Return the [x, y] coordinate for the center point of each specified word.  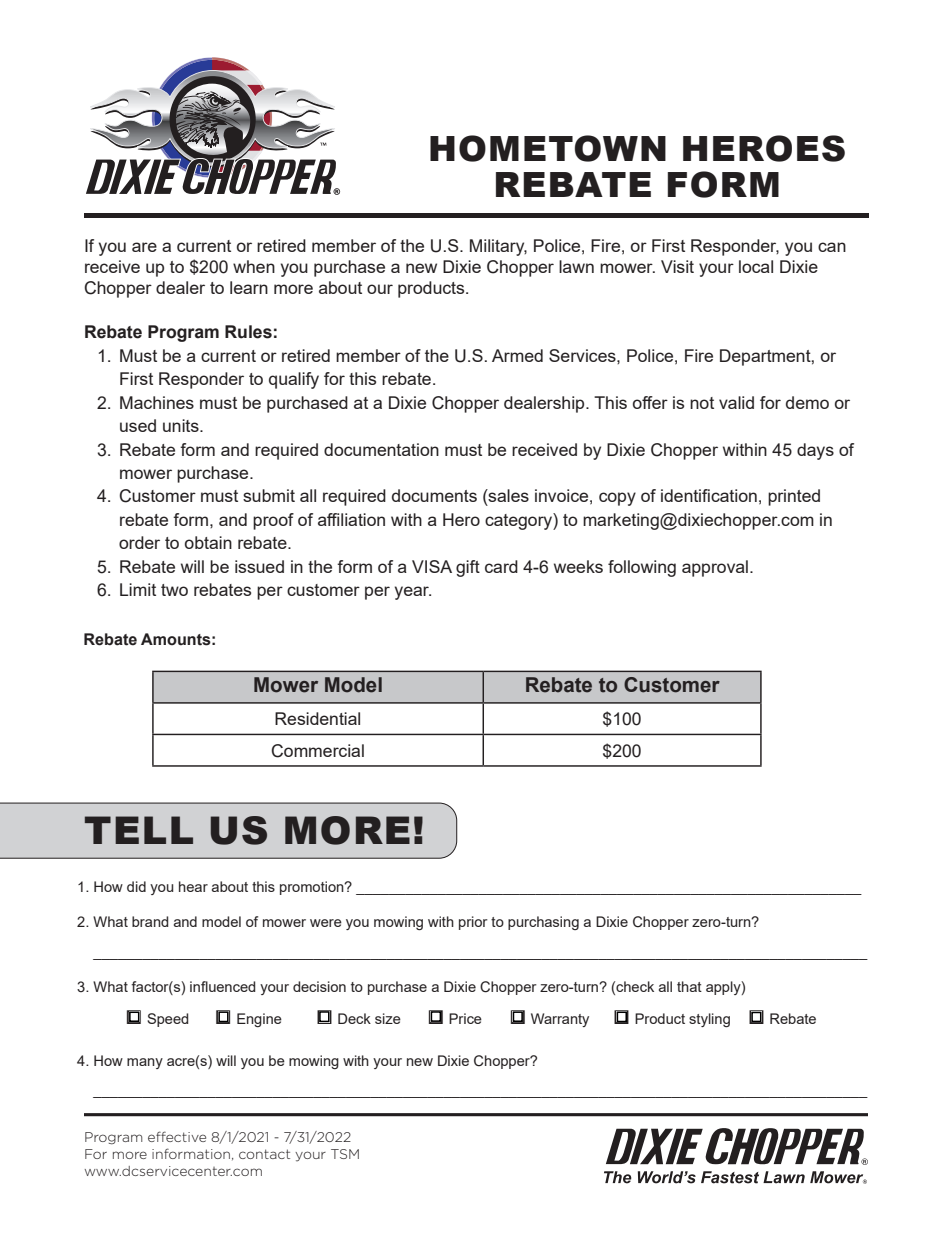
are [144, 247]
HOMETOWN [548, 148]
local [756, 266]
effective [177, 1136]
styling [709, 1020]
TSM [345, 1154]
